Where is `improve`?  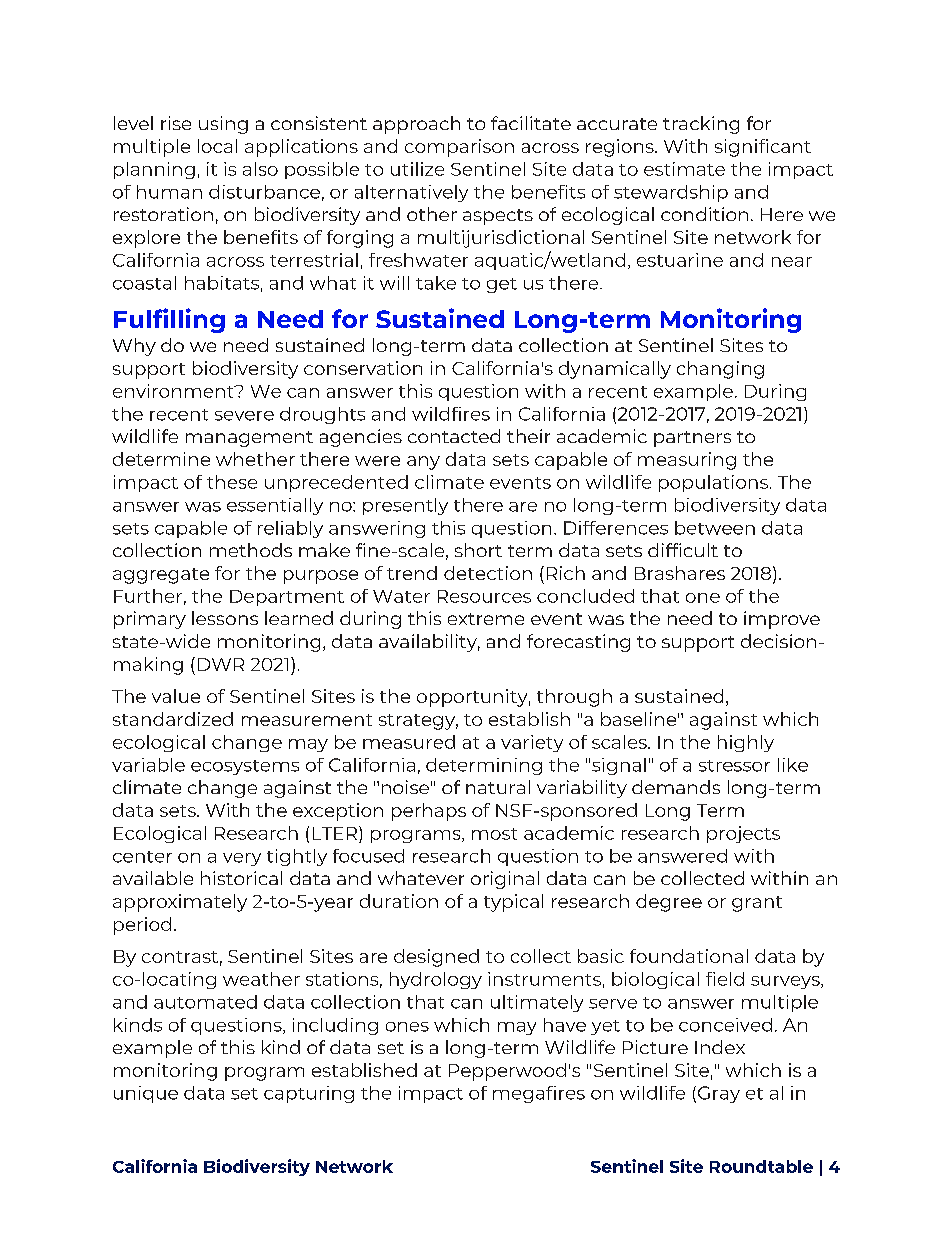
improve is located at coordinates (782, 620).
